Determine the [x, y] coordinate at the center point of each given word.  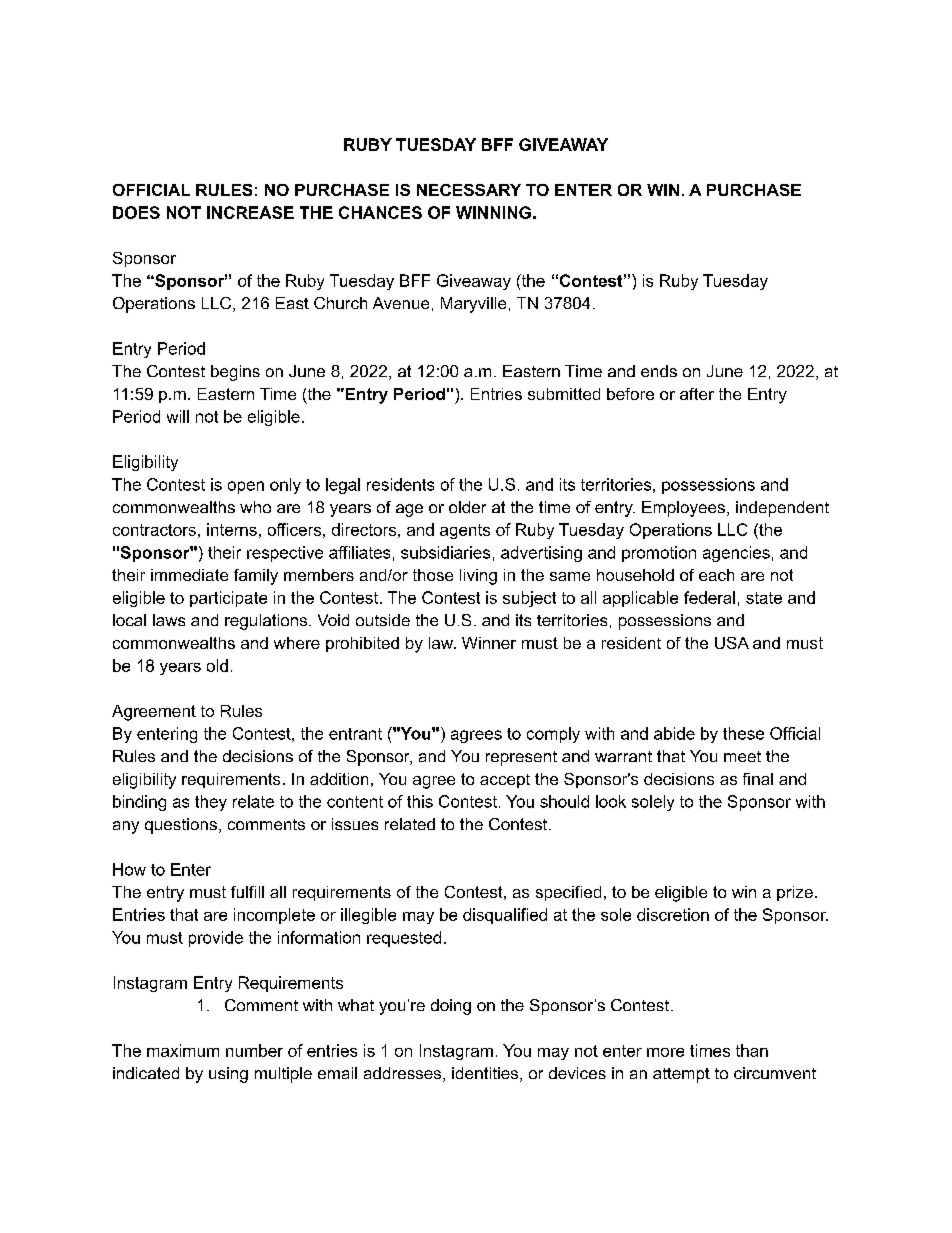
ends [659, 371]
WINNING [493, 212]
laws [169, 620]
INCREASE [250, 212]
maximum [183, 1050]
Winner [489, 643]
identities [486, 1074]
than [752, 1050]
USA [732, 643]
